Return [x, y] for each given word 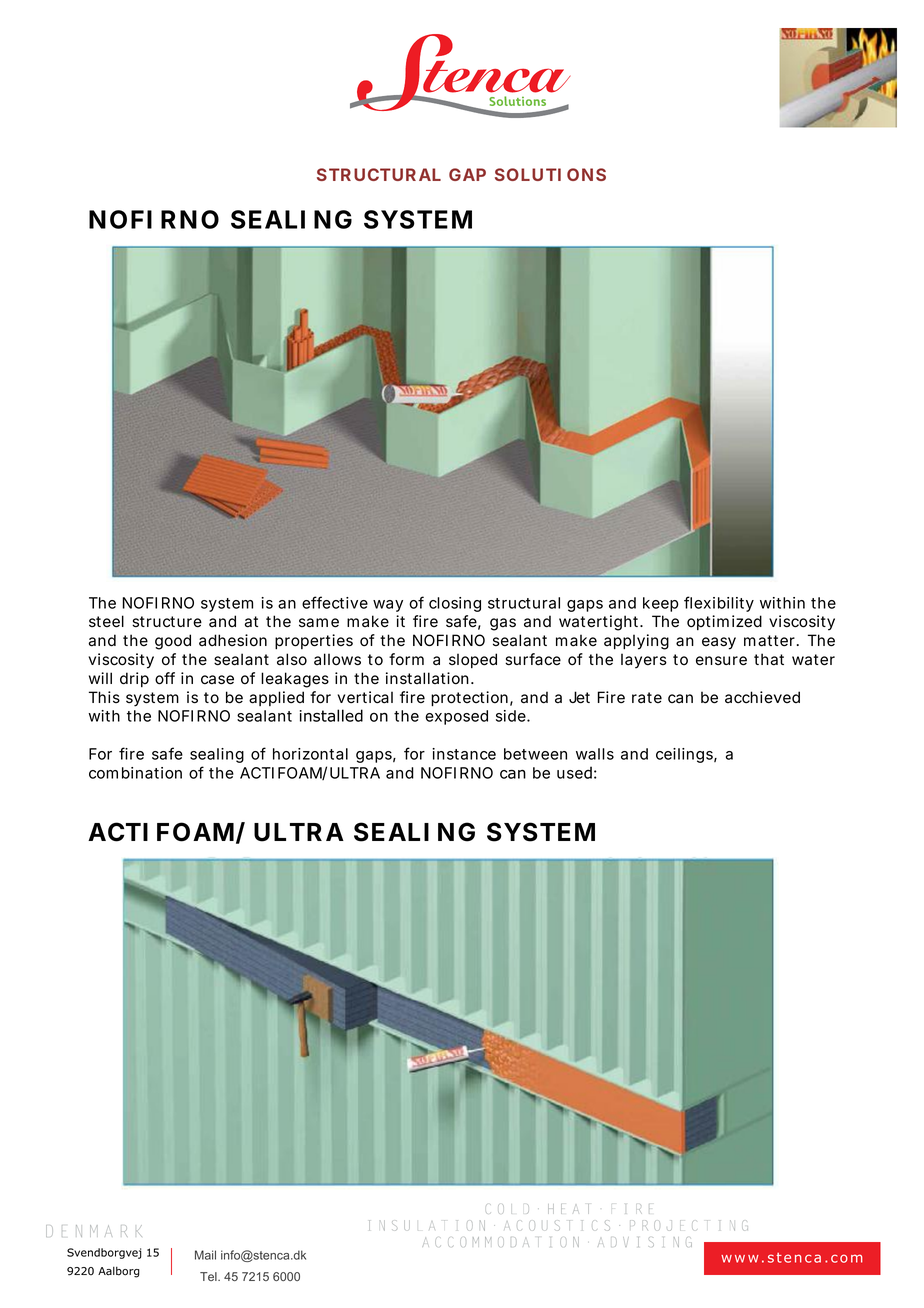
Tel [209, 1276]
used [574, 772]
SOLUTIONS [550, 174]
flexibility [719, 604]
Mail [205, 1255]
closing [455, 604]
